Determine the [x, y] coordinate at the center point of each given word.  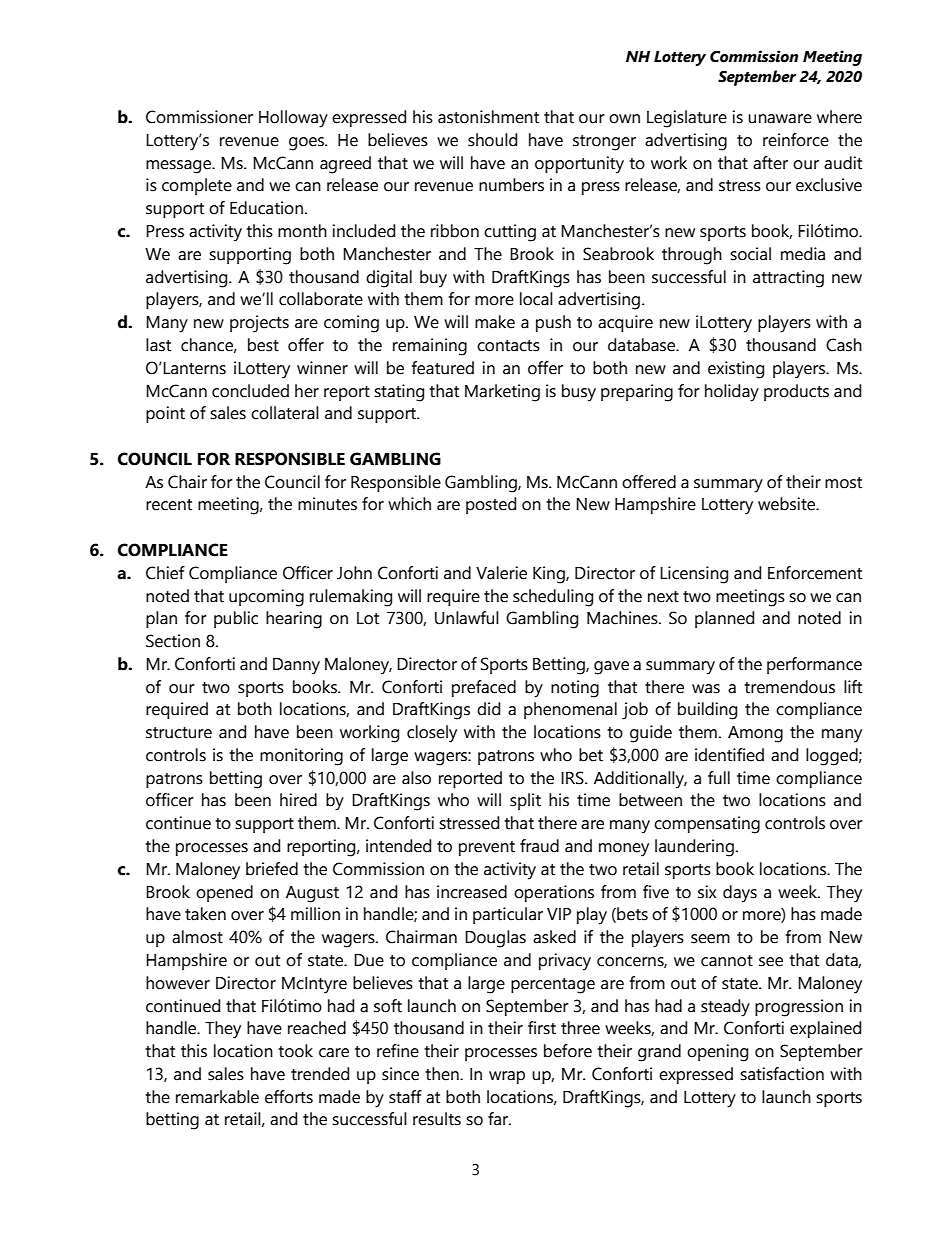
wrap [507, 1077]
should [492, 140]
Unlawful [467, 618]
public [236, 619]
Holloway [293, 119]
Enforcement [815, 573]
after [770, 163]
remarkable [217, 1097]
